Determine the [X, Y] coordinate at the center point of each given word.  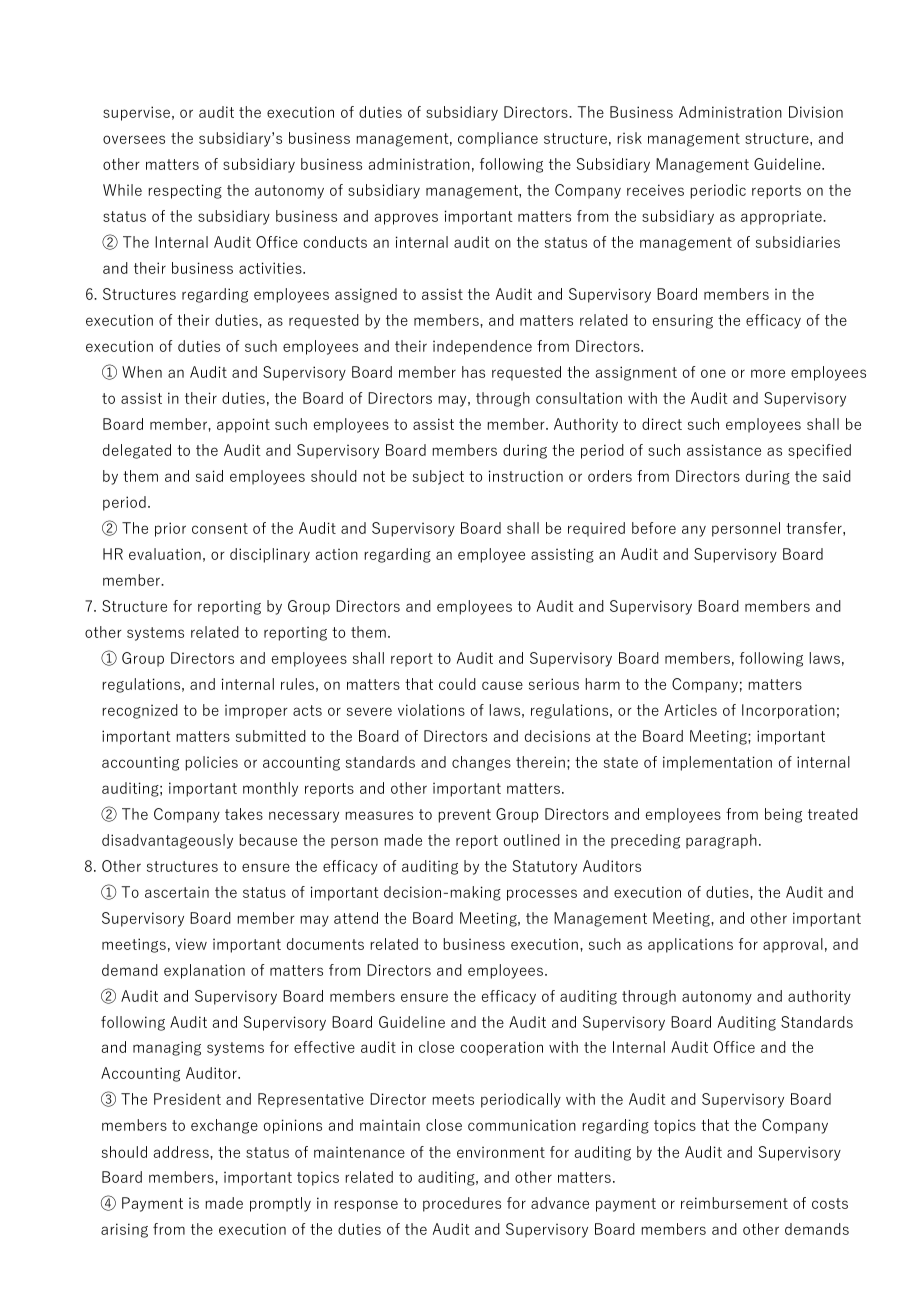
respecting [185, 191]
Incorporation [788, 711]
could [457, 684]
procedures [462, 1204]
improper [256, 711]
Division [816, 112]
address [182, 1152]
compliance [498, 139]
